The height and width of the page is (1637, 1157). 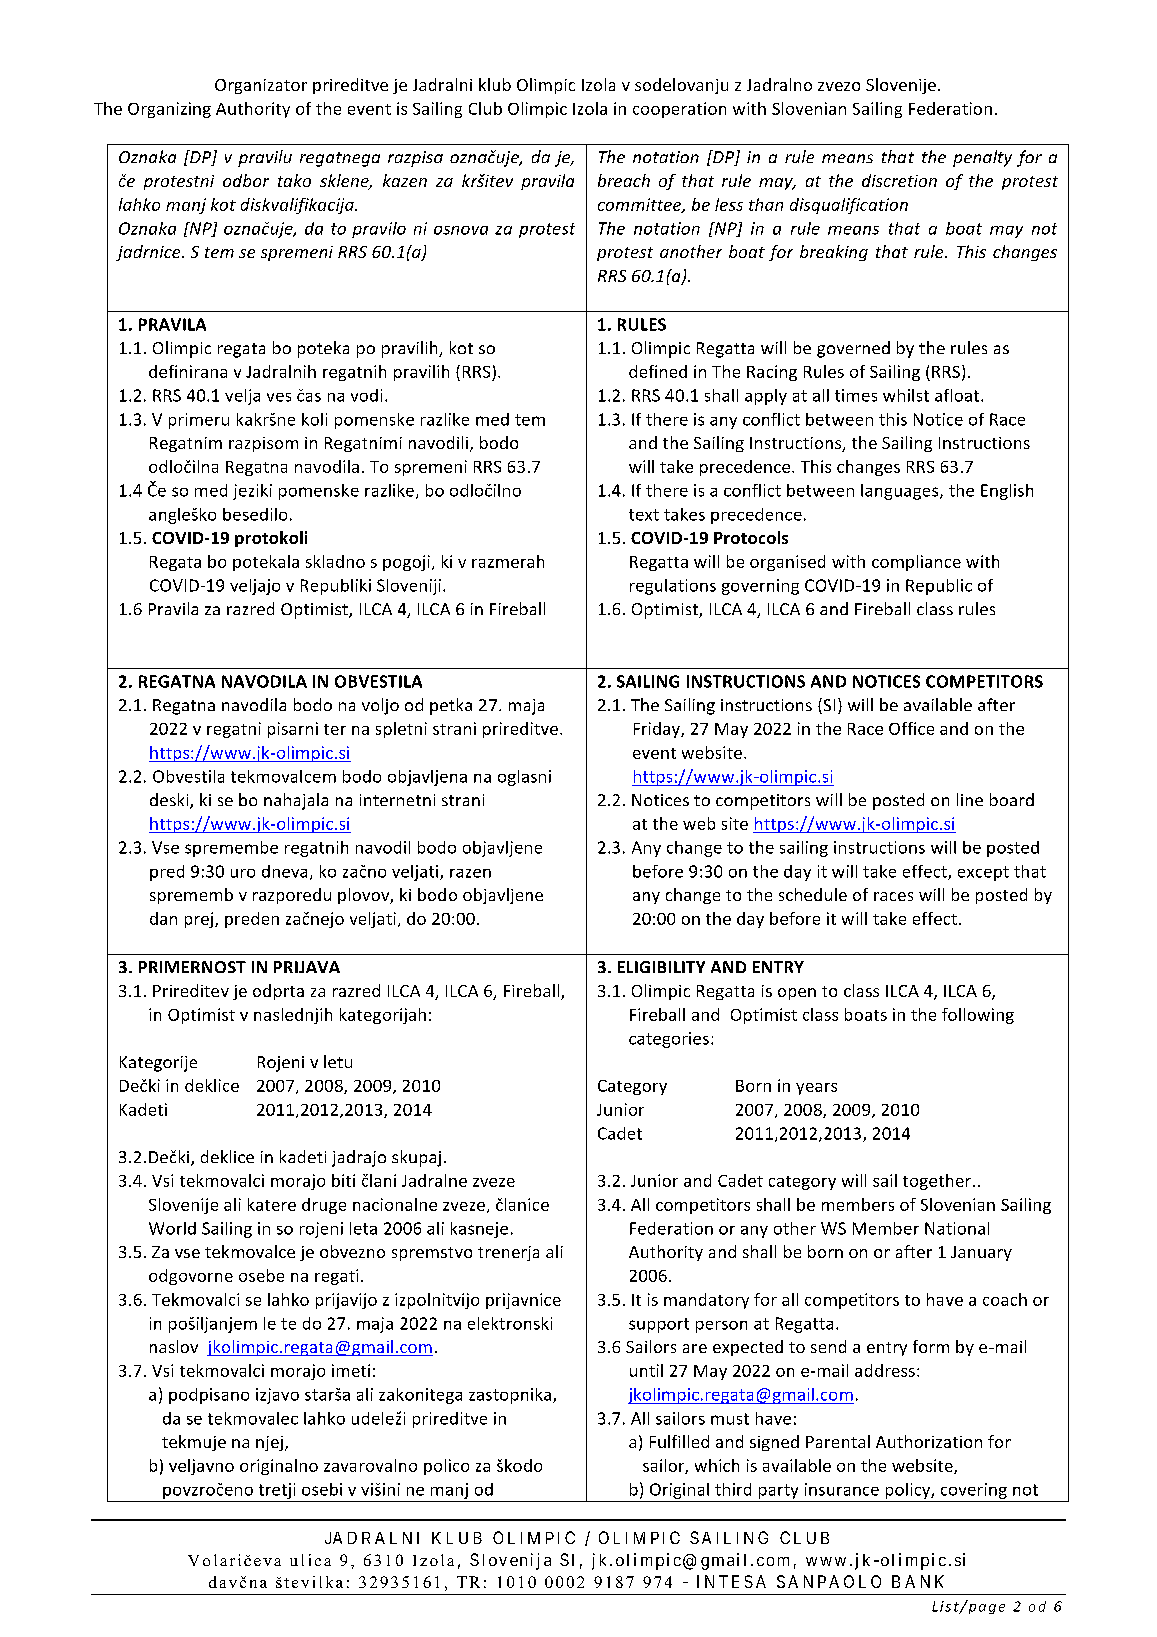 What do you see at coordinates (679, 1441) in the page?
I see `Fulfilled` at bounding box center [679, 1441].
